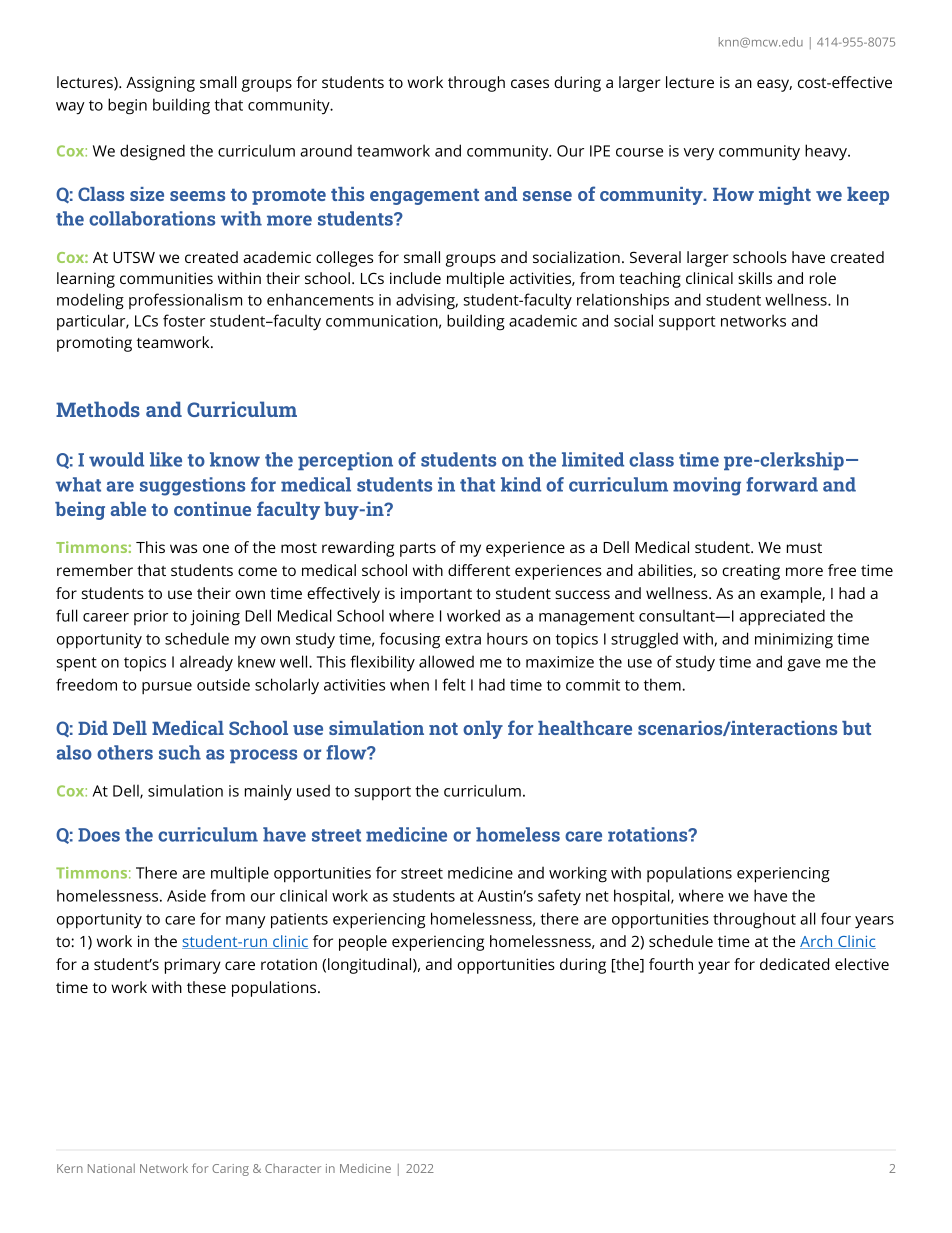  I want to click on prior, so click(151, 617).
